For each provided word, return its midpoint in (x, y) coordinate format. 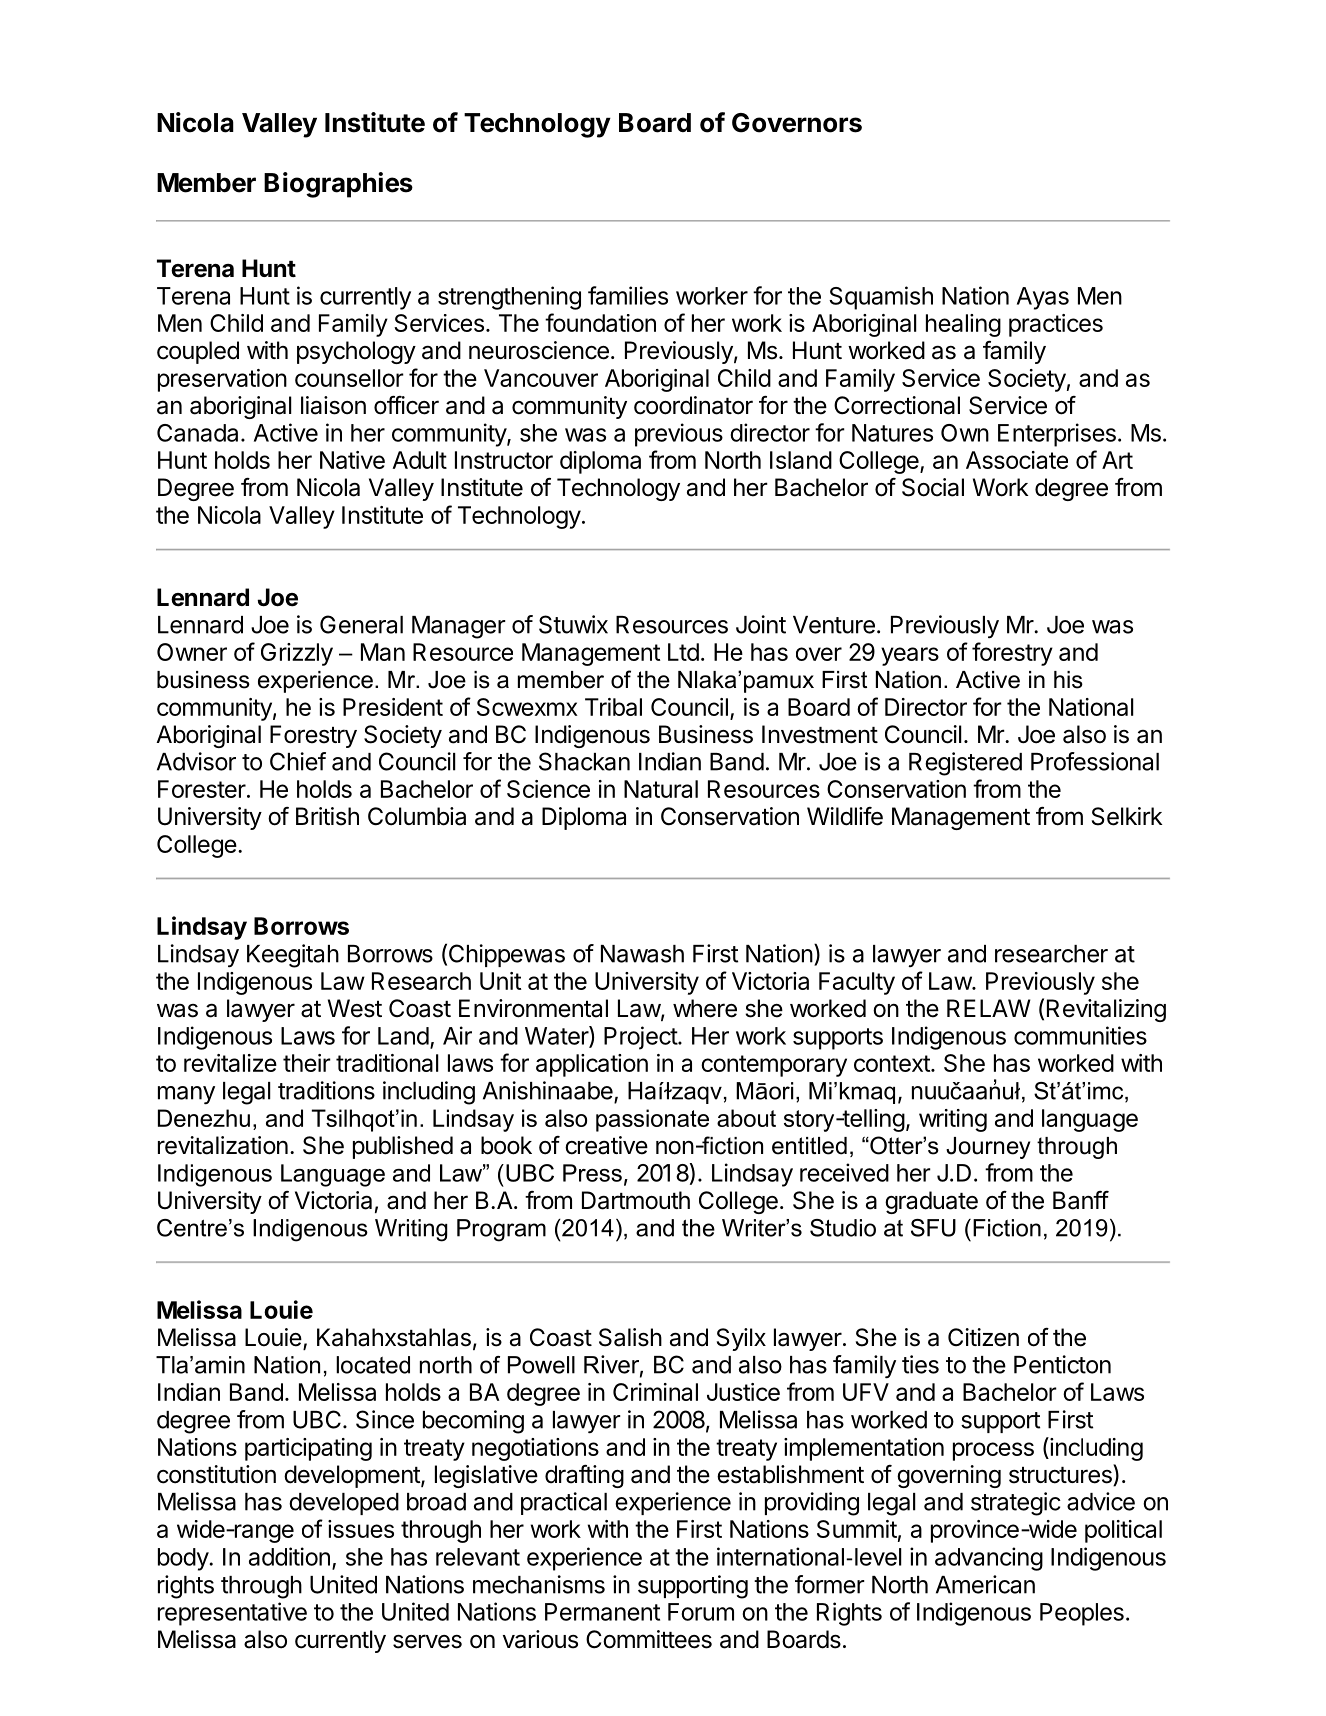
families (628, 295)
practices (1056, 325)
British (327, 816)
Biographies (338, 185)
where (705, 1008)
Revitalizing (1106, 1010)
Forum (701, 1612)
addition (289, 1556)
